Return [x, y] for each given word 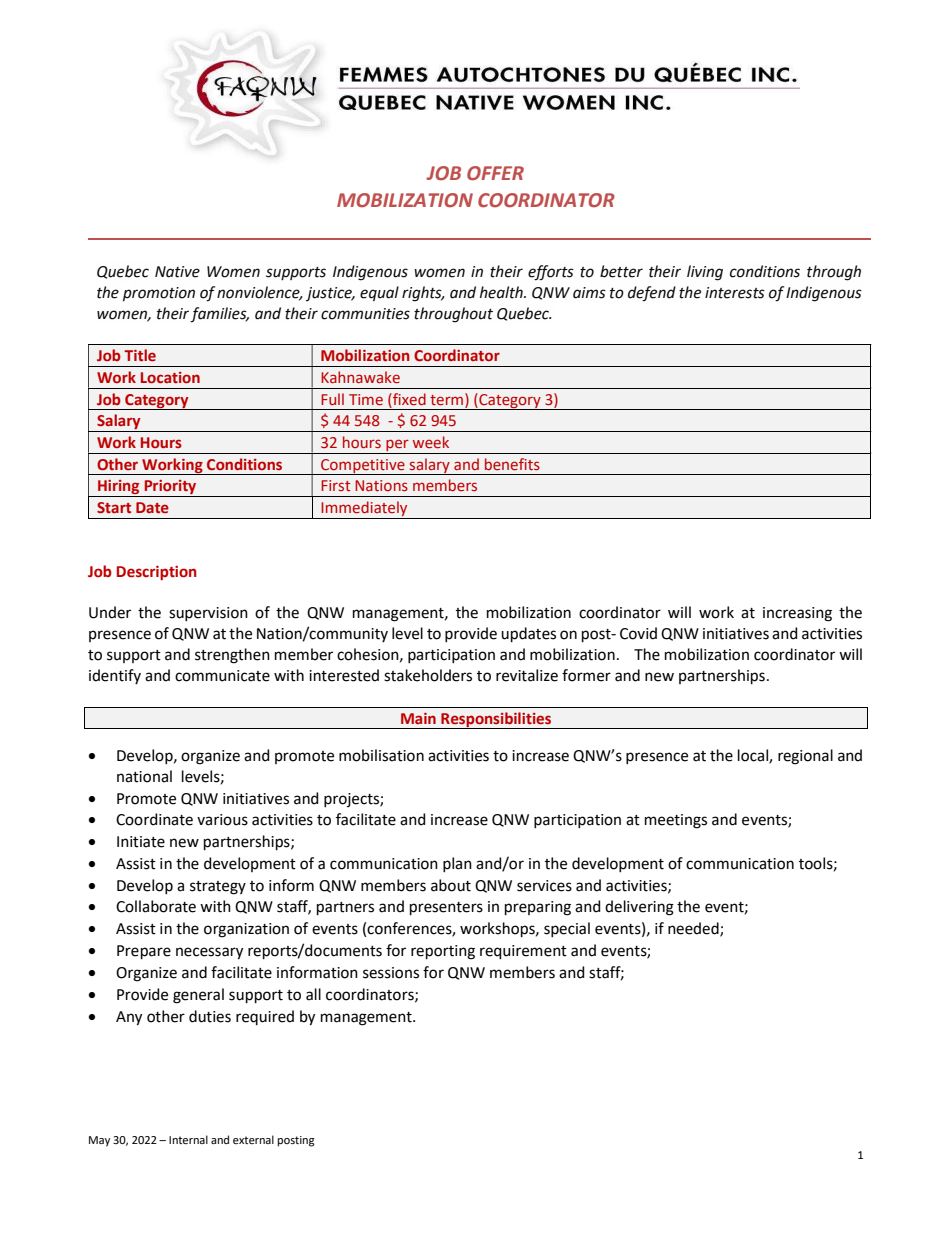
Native [177, 272]
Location [170, 377]
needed [694, 929]
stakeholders [428, 675]
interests [735, 293]
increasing [797, 614]
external [253, 1139]
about [451, 885]
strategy [218, 888]
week [431, 442]
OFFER [495, 173]
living [705, 273]
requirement [523, 952]
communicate [222, 676]
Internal [188, 1139]
